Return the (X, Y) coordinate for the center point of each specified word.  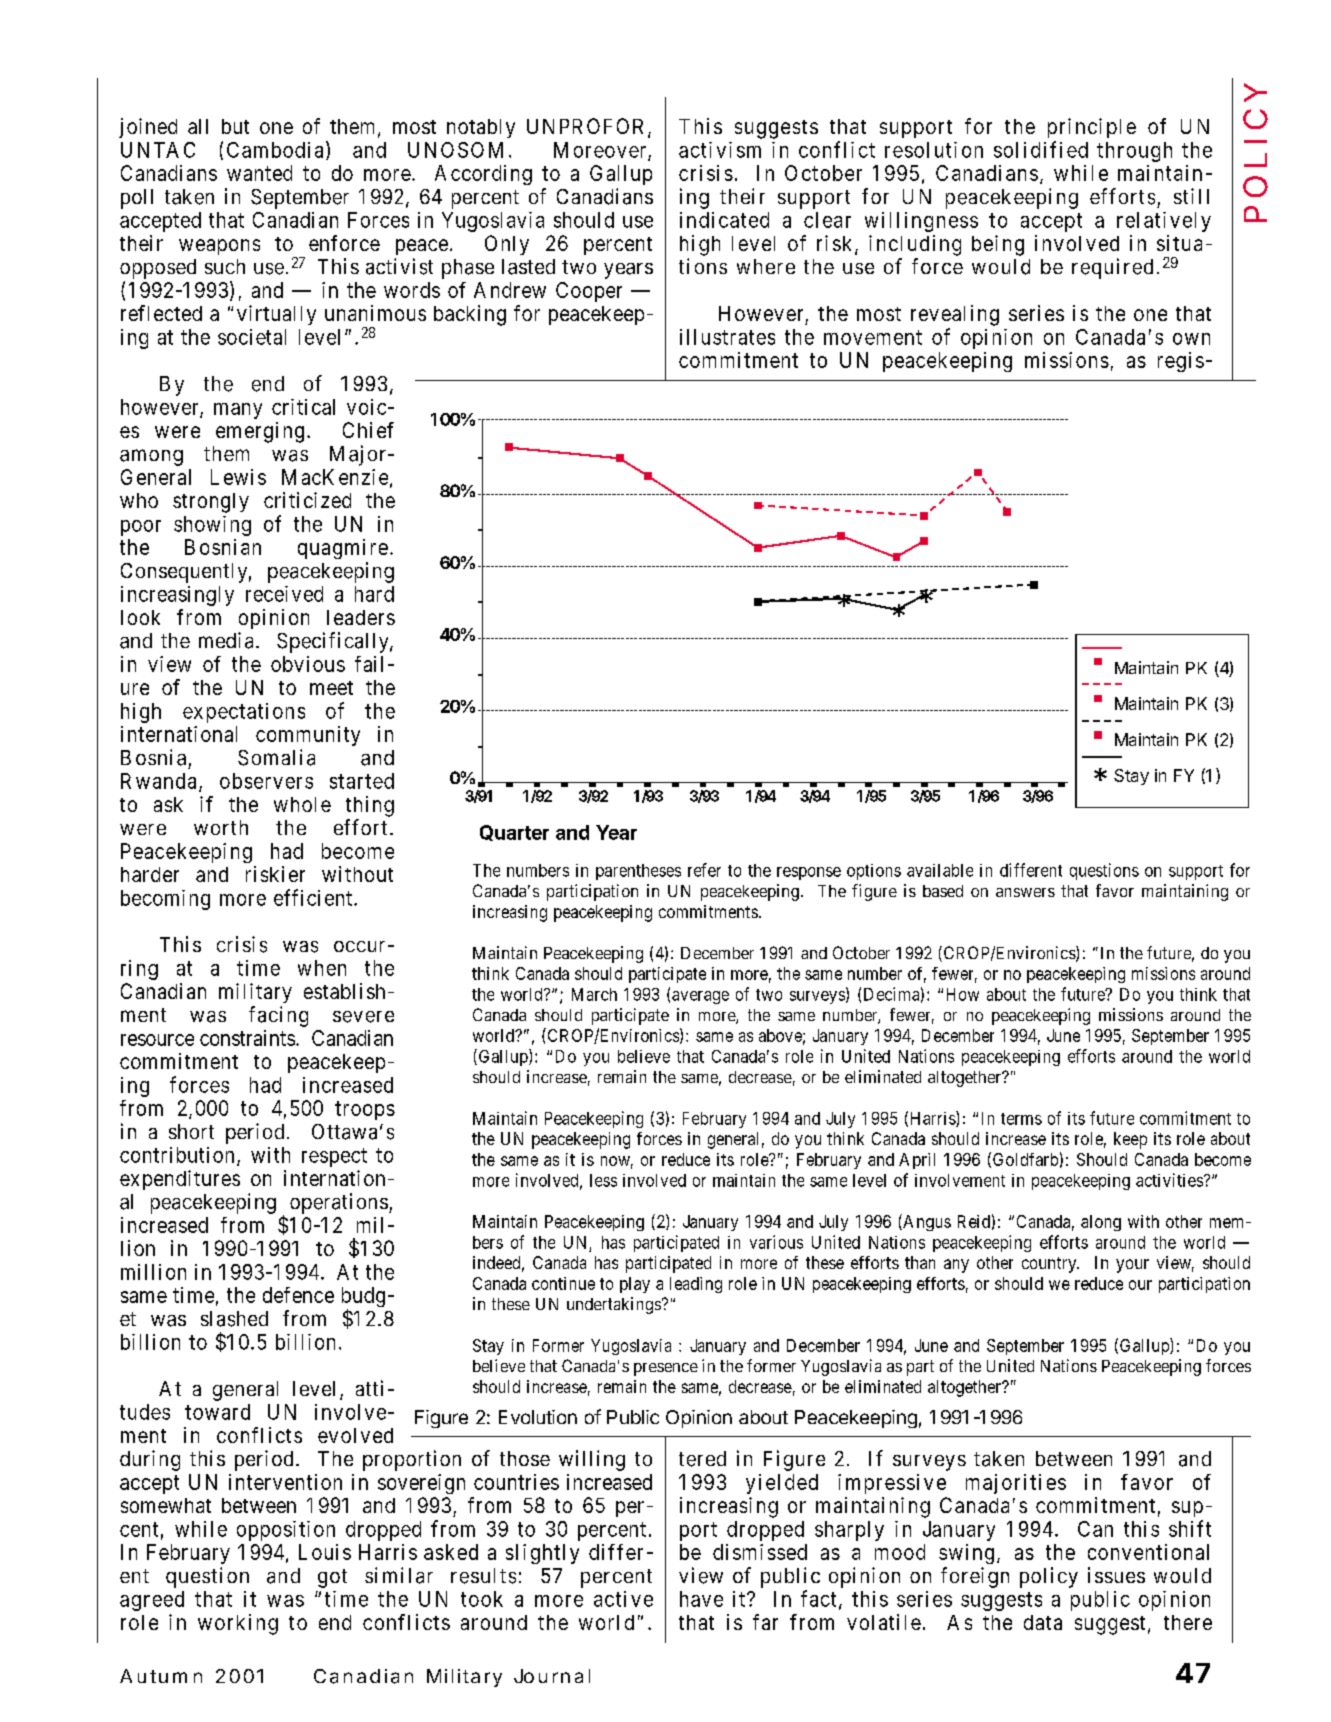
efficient (313, 897)
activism (720, 150)
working (238, 1624)
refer (704, 870)
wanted (259, 173)
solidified (1041, 149)
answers (1025, 892)
